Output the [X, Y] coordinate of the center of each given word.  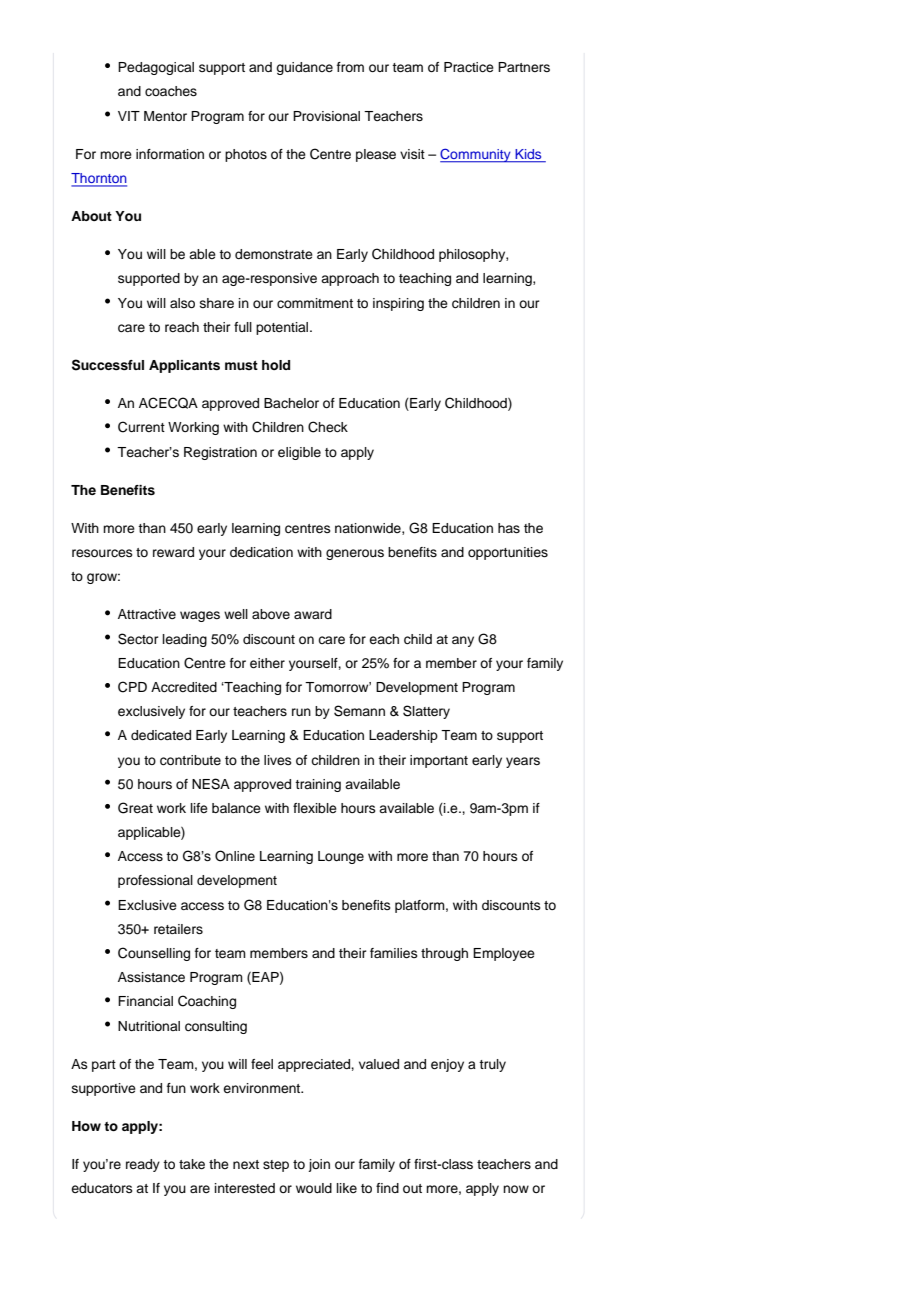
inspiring [398, 304]
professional [155, 881]
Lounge [341, 857]
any [463, 641]
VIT [129, 116]
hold [276, 365]
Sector [138, 639]
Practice [469, 67]
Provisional [326, 116]
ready [143, 1165]
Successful [108, 365]
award [313, 614]
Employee [504, 954]
